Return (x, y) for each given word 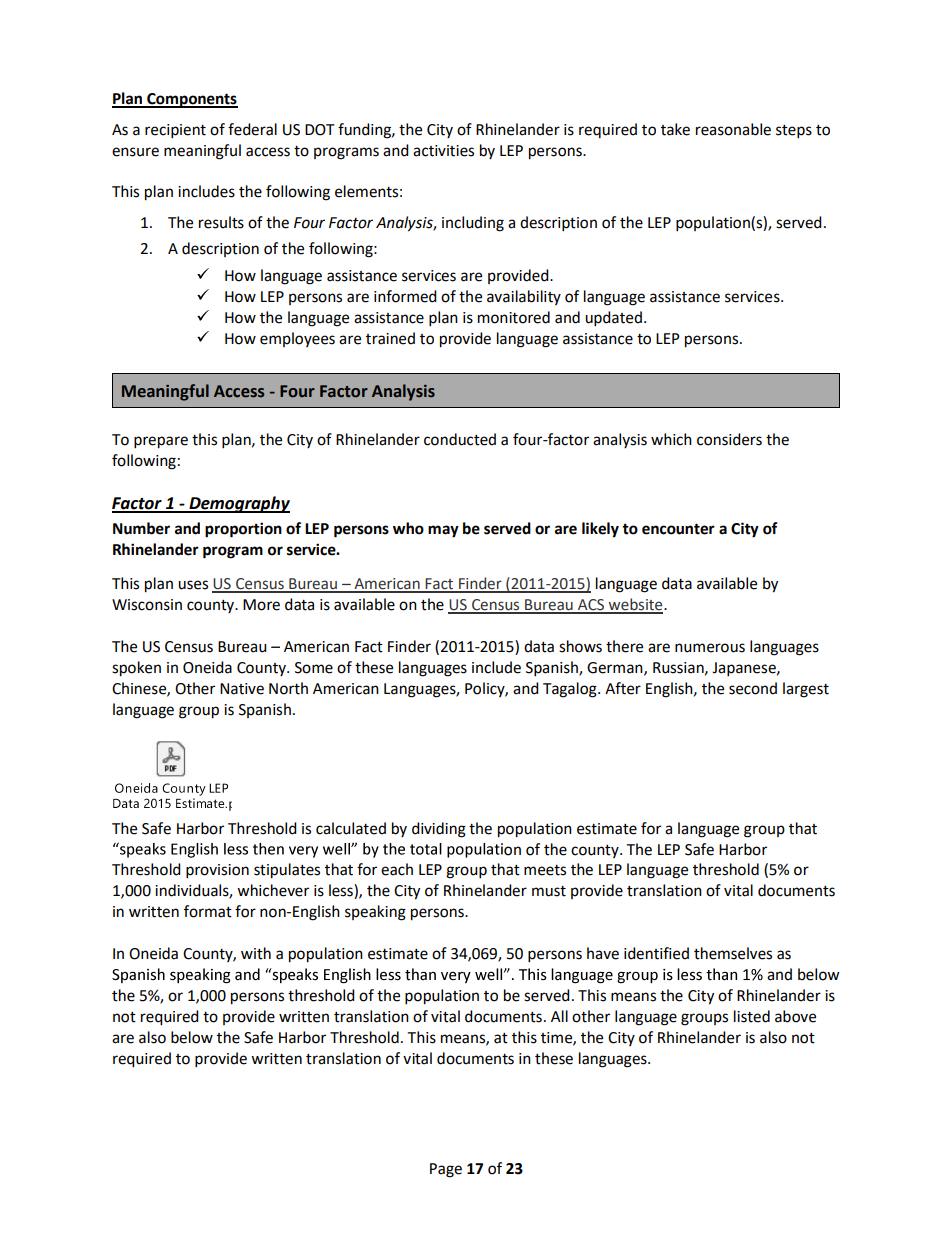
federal (252, 129)
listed (752, 1016)
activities (443, 151)
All (559, 1016)
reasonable (733, 129)
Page (446, 1170)
